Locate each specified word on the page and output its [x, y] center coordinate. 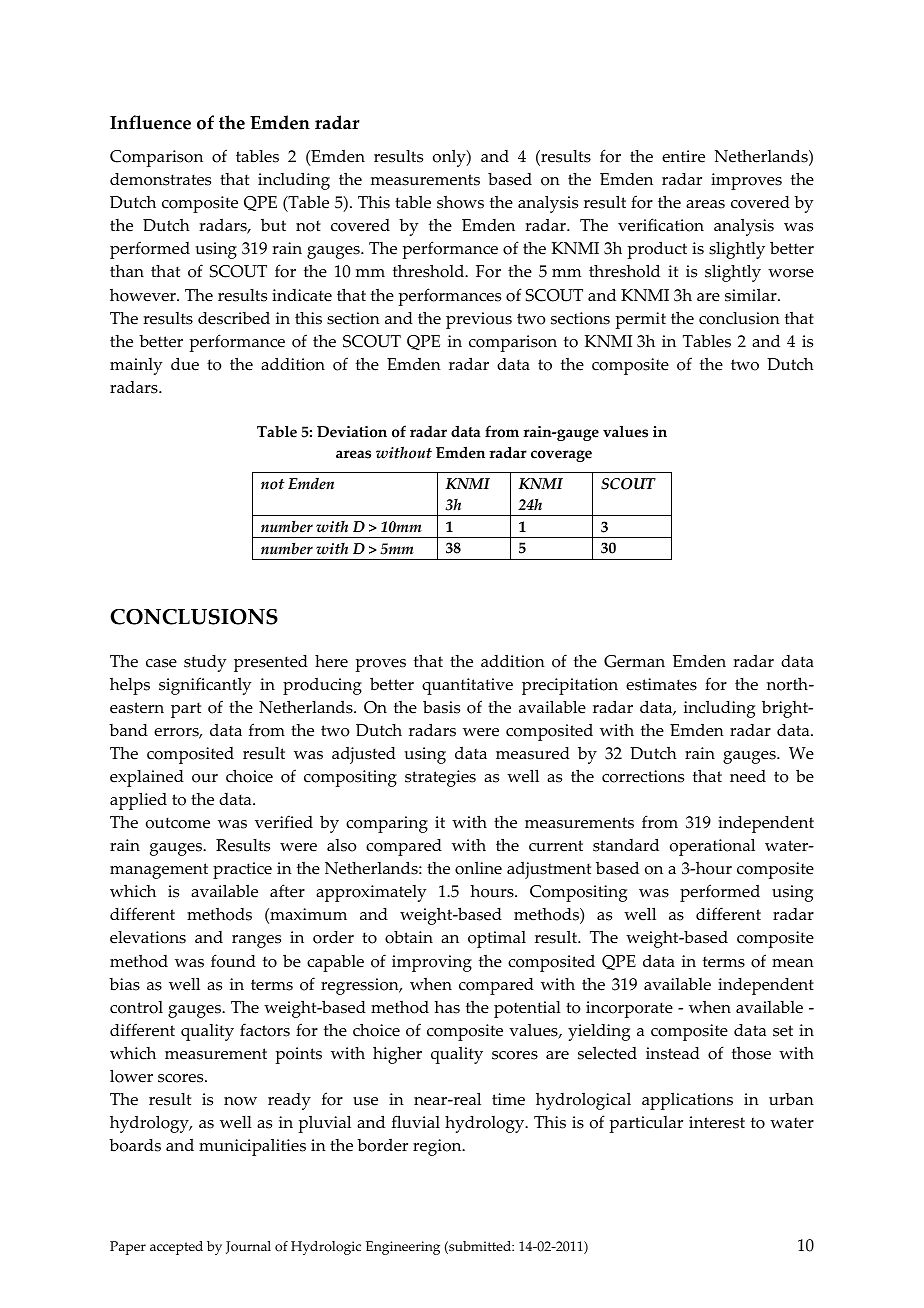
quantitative [467, 686]
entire [683, 156]
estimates [661, 684]
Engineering [403, 1248]
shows [460, 202]
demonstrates [160, 179]
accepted [176, 1248]
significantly [205, 686]
